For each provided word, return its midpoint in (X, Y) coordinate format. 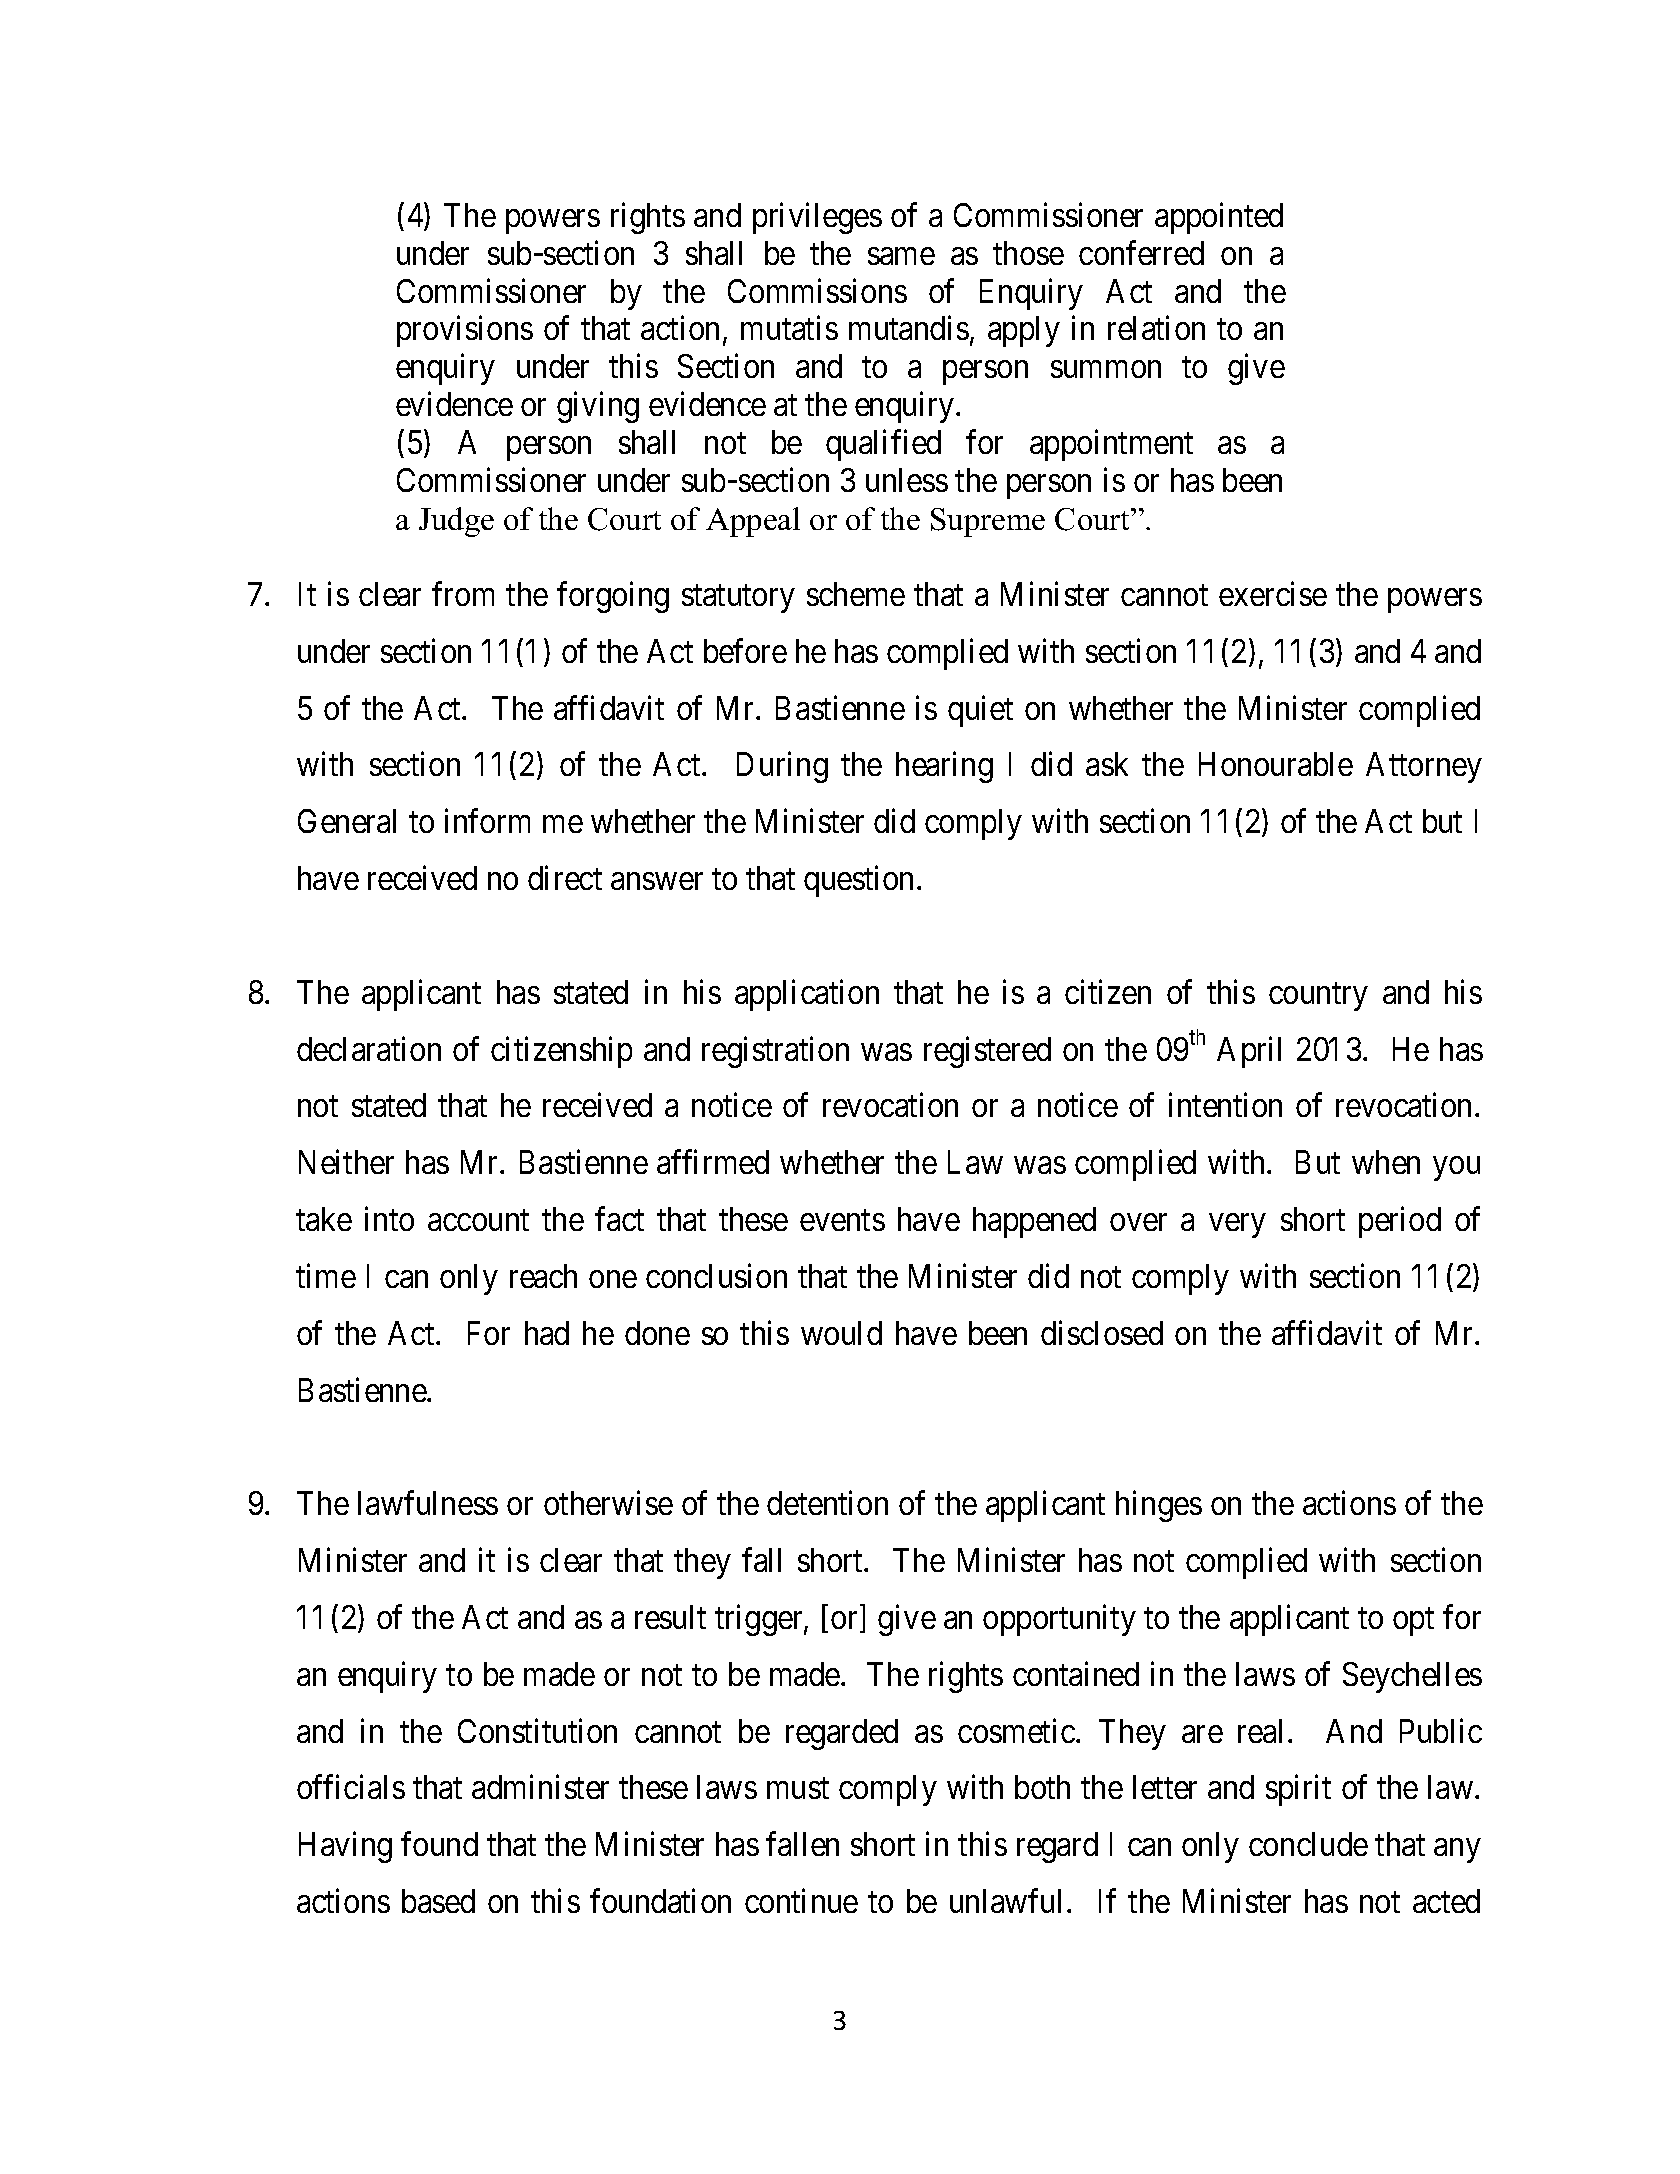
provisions (465, 331)
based (438, 1901)
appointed (1219, 218)
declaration (369, 1048)
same (901, 256)
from (463, 594)
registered (987, 1052)
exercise (1273, 594)
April (1249, 1052)
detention (827, 1503)
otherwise (608, 1503)
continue (801, 1900)
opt (1413, 1622)
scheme (856, 594)
